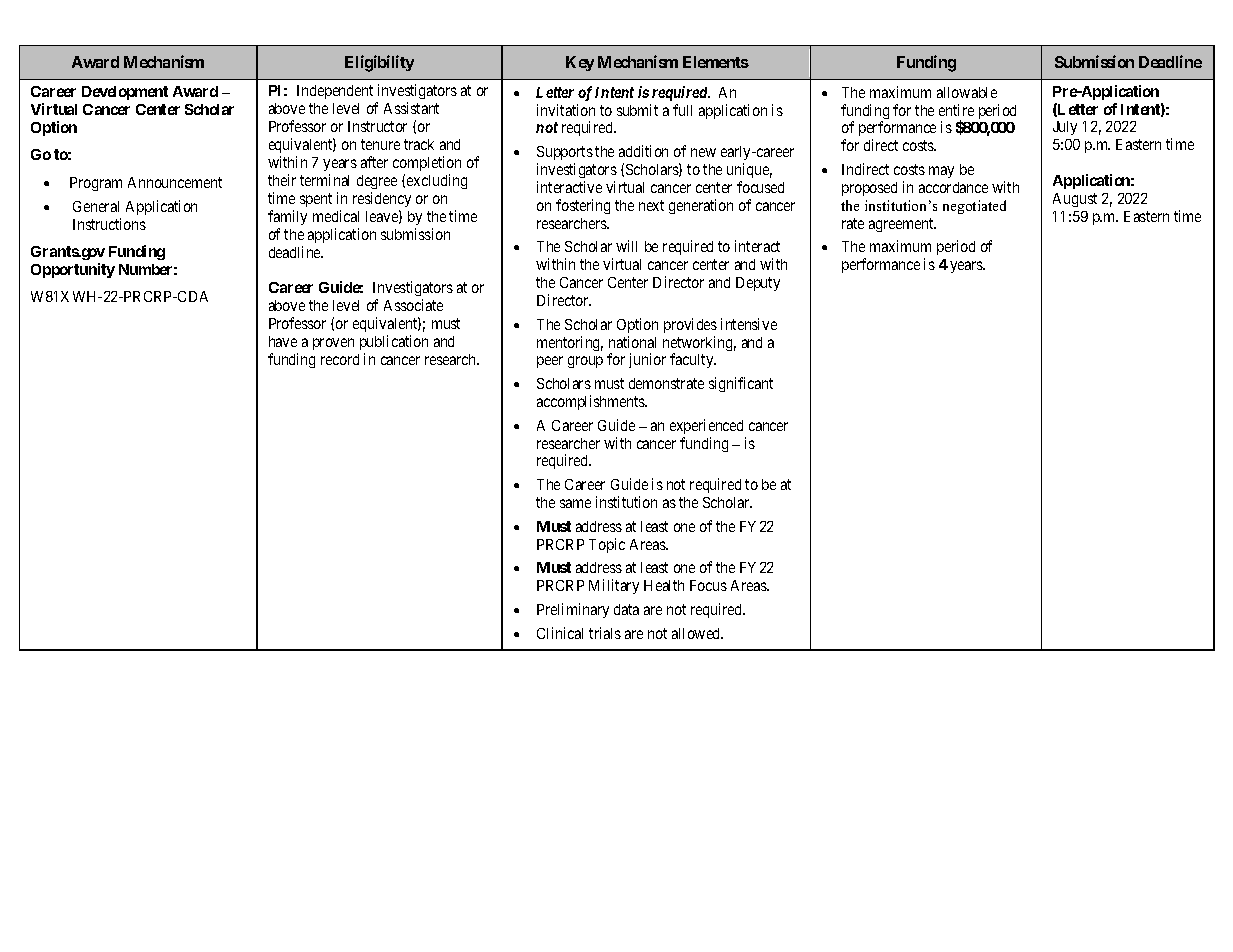 This screenshot has width=1233, height=952. Describe the element at coordinates (626, 246) in the screenshot. I see `will` at that location.
